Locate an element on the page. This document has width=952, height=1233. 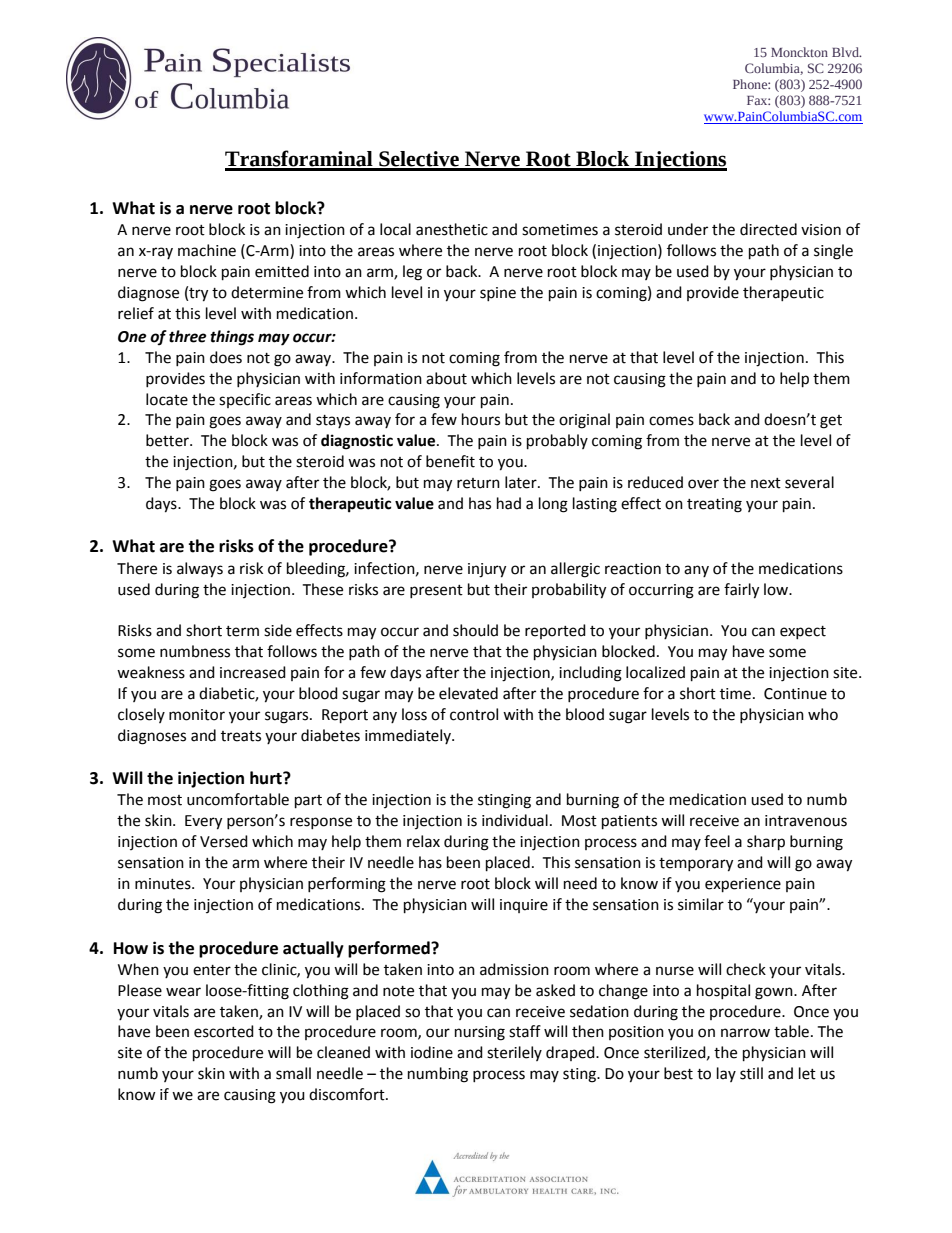
fairly is located at coordinates (741, 591).
